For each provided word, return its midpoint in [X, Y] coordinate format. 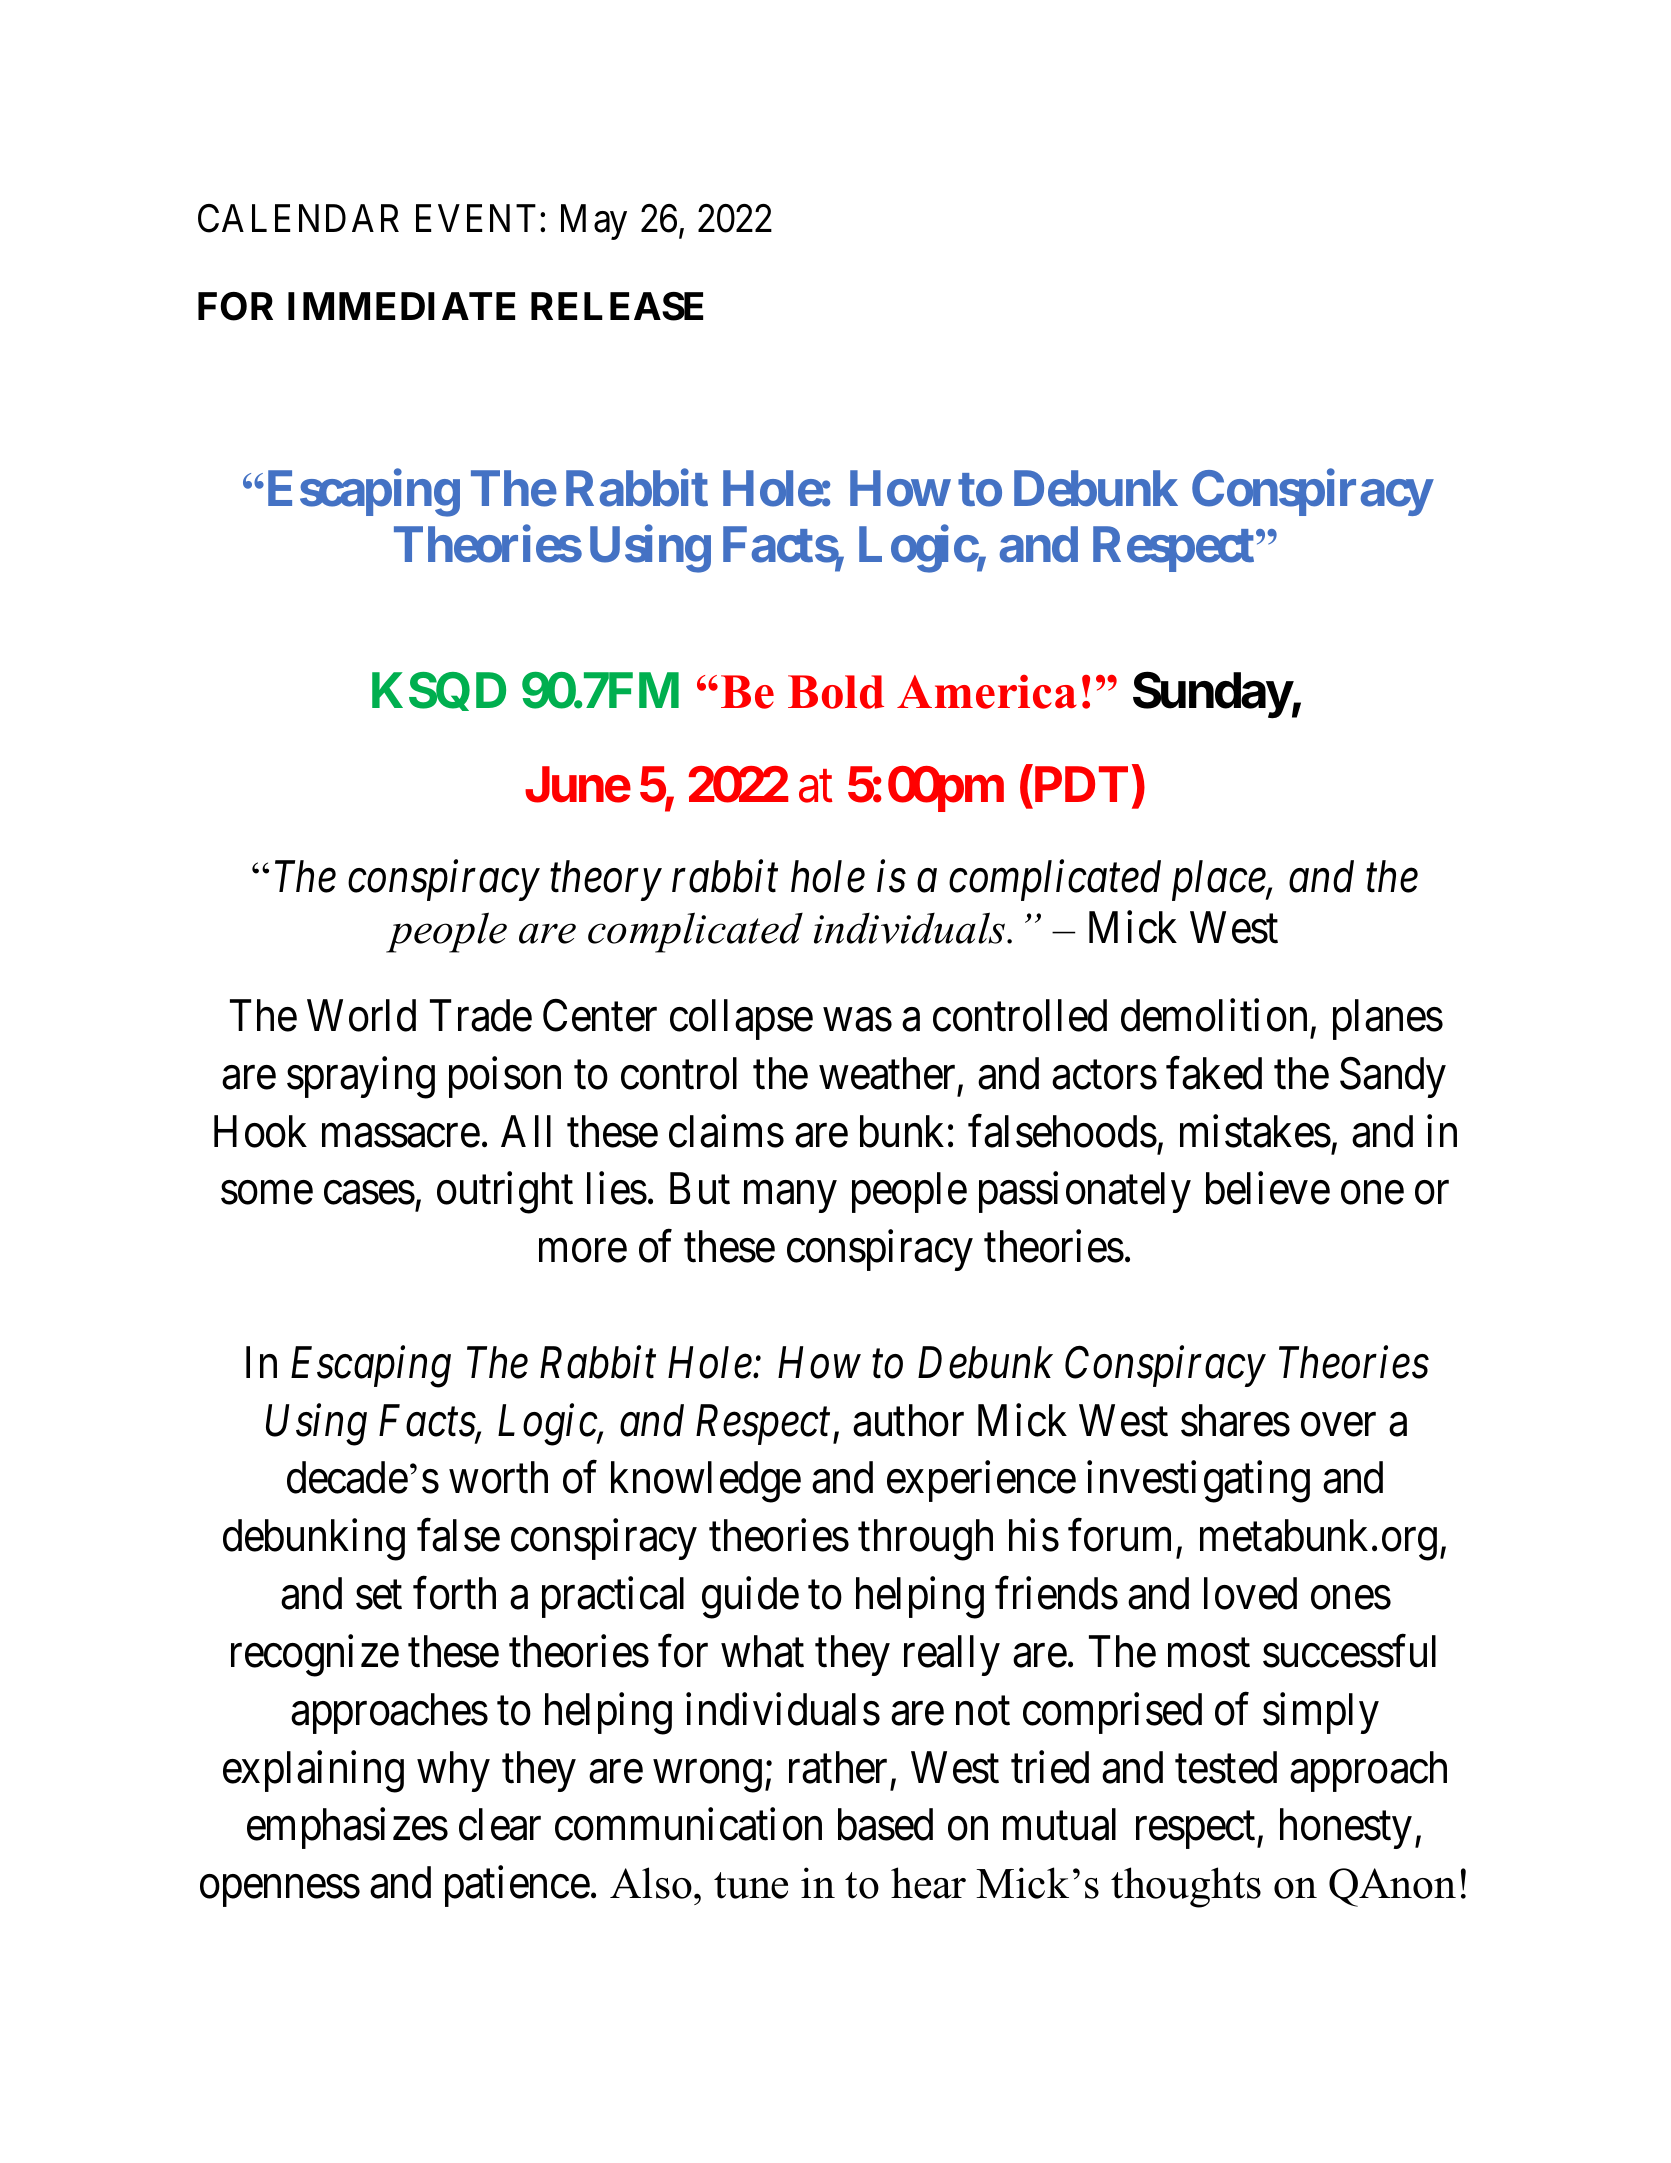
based [885, 1824]
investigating [1198, 1482]
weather [889, 1074]
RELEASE [617, 306]
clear [500, 1824]
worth [498, 1477]
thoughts [1186, 1887]
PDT [1079, 784]
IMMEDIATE [401, 306]
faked [1214, 1073]
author [908, 1420]
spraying [361, 1078]
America [987, 692]
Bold [836, 692]
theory [606, 880]
